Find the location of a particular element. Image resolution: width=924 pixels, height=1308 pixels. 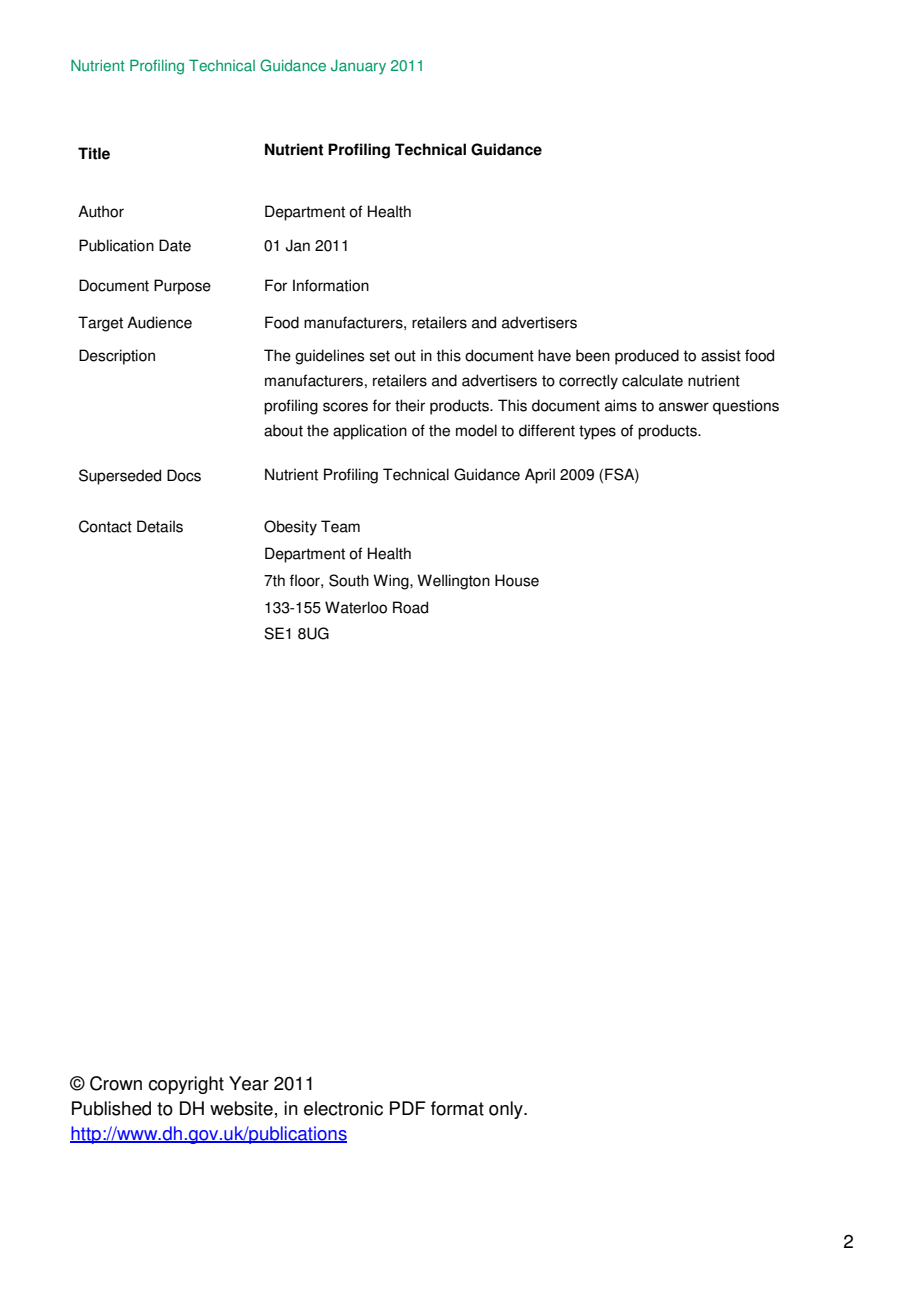

copyright is located at coordinates (186, 1085).
